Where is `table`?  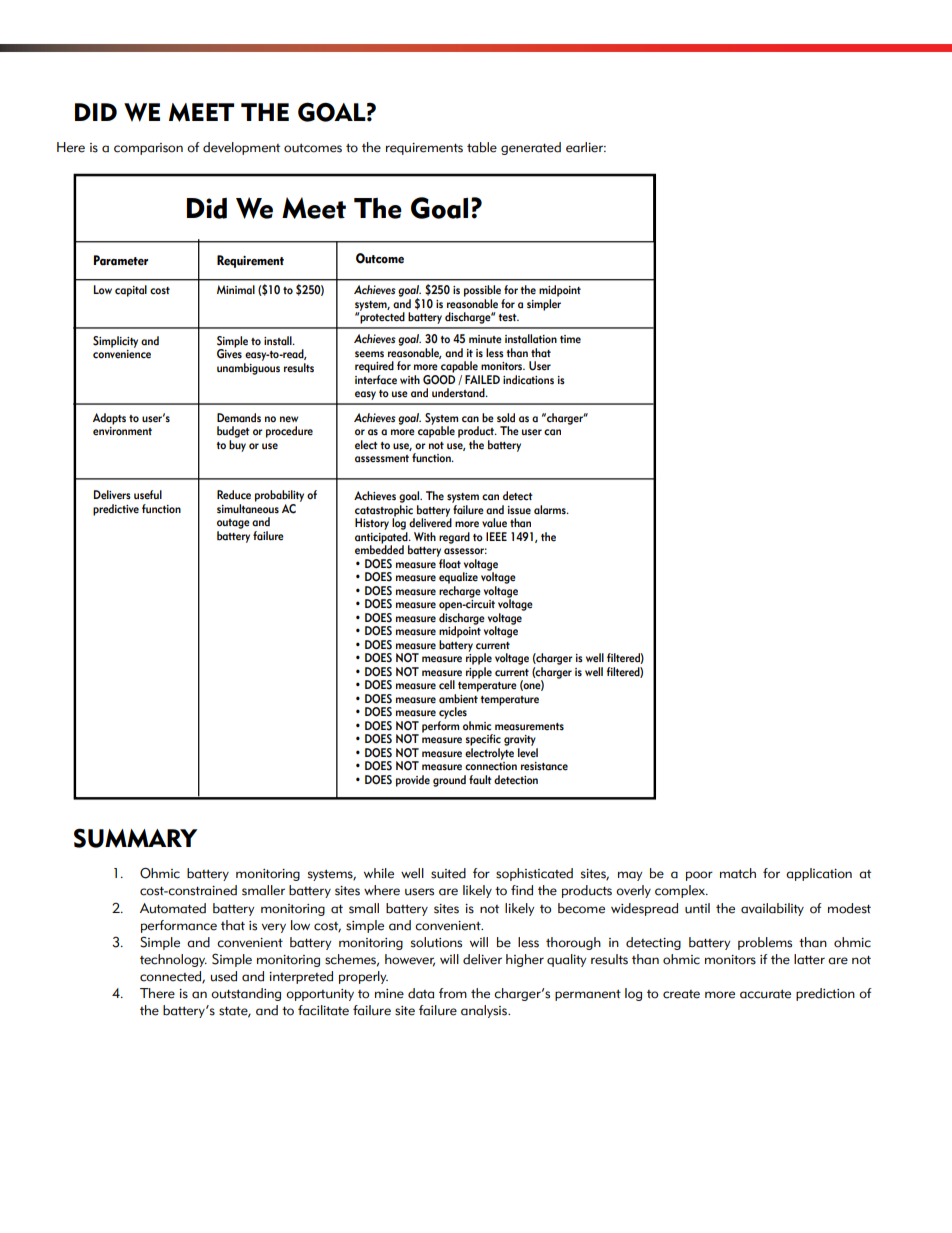 table is located at coordinates (482, 147).
